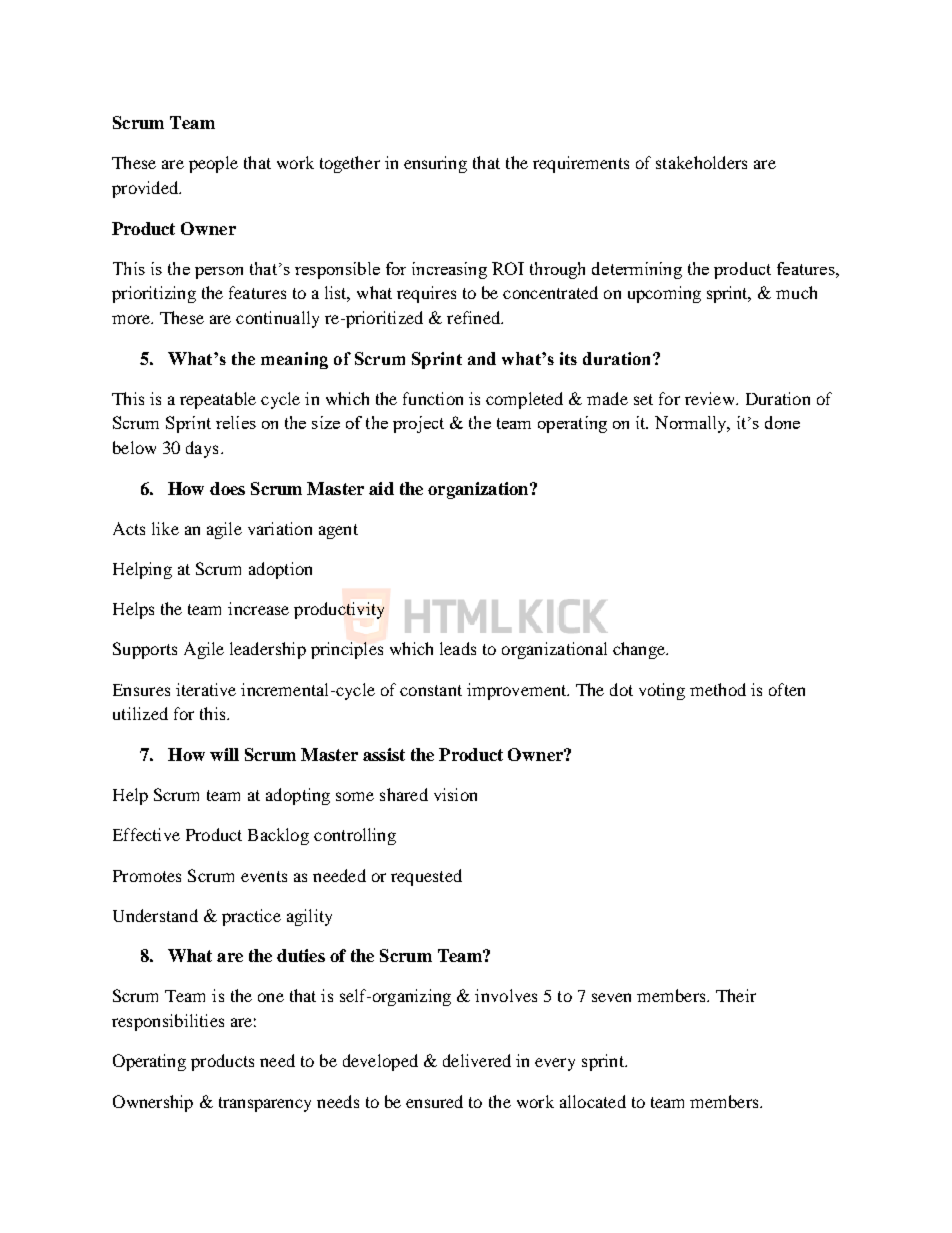 Image resolution: width=952 pixels, height=1233 pixels. Describe the element at coordinates (265, 1104) in the screenshot. I see `transparency` at that location.
